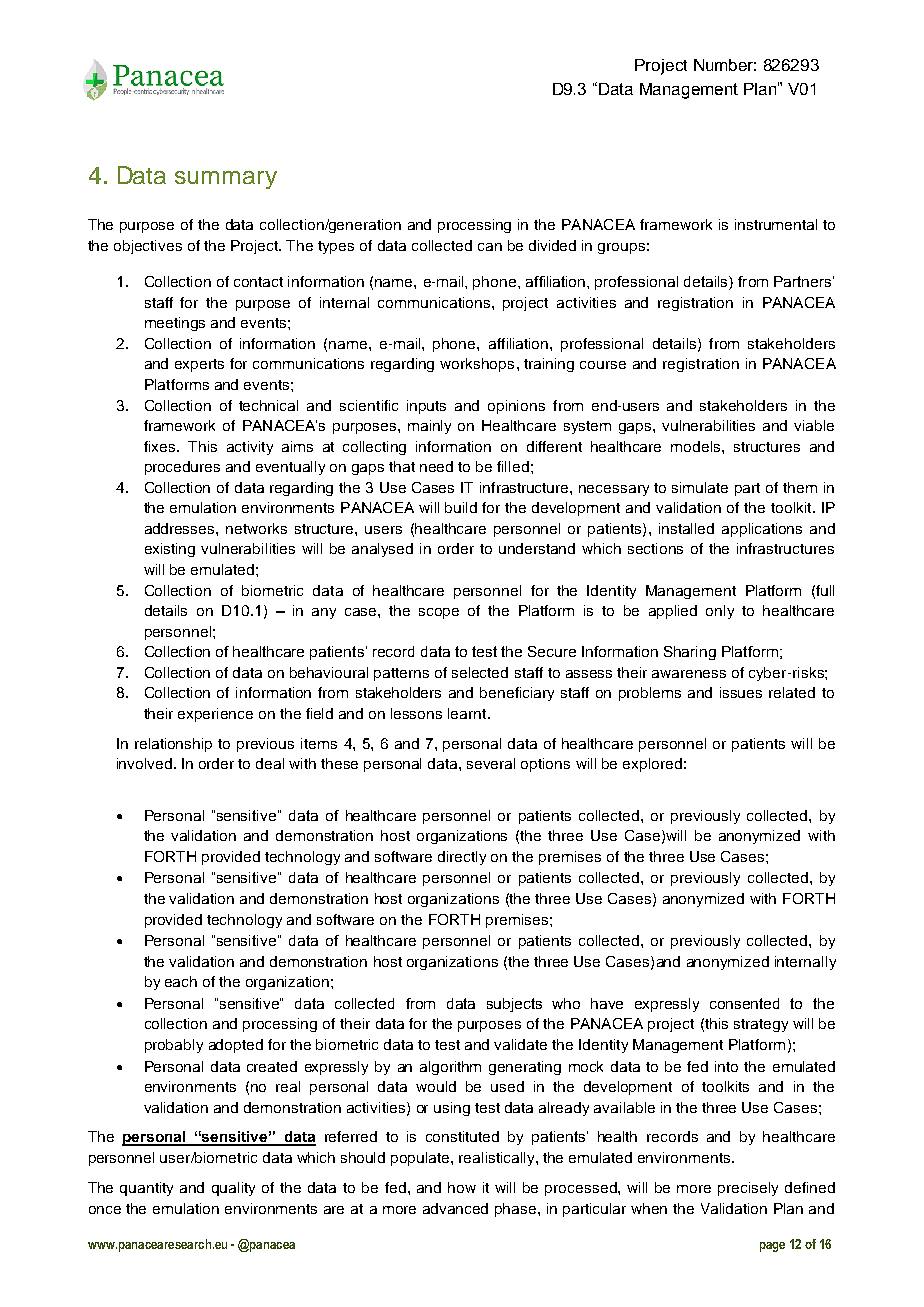  I want to click on each, so click(181, 981).
